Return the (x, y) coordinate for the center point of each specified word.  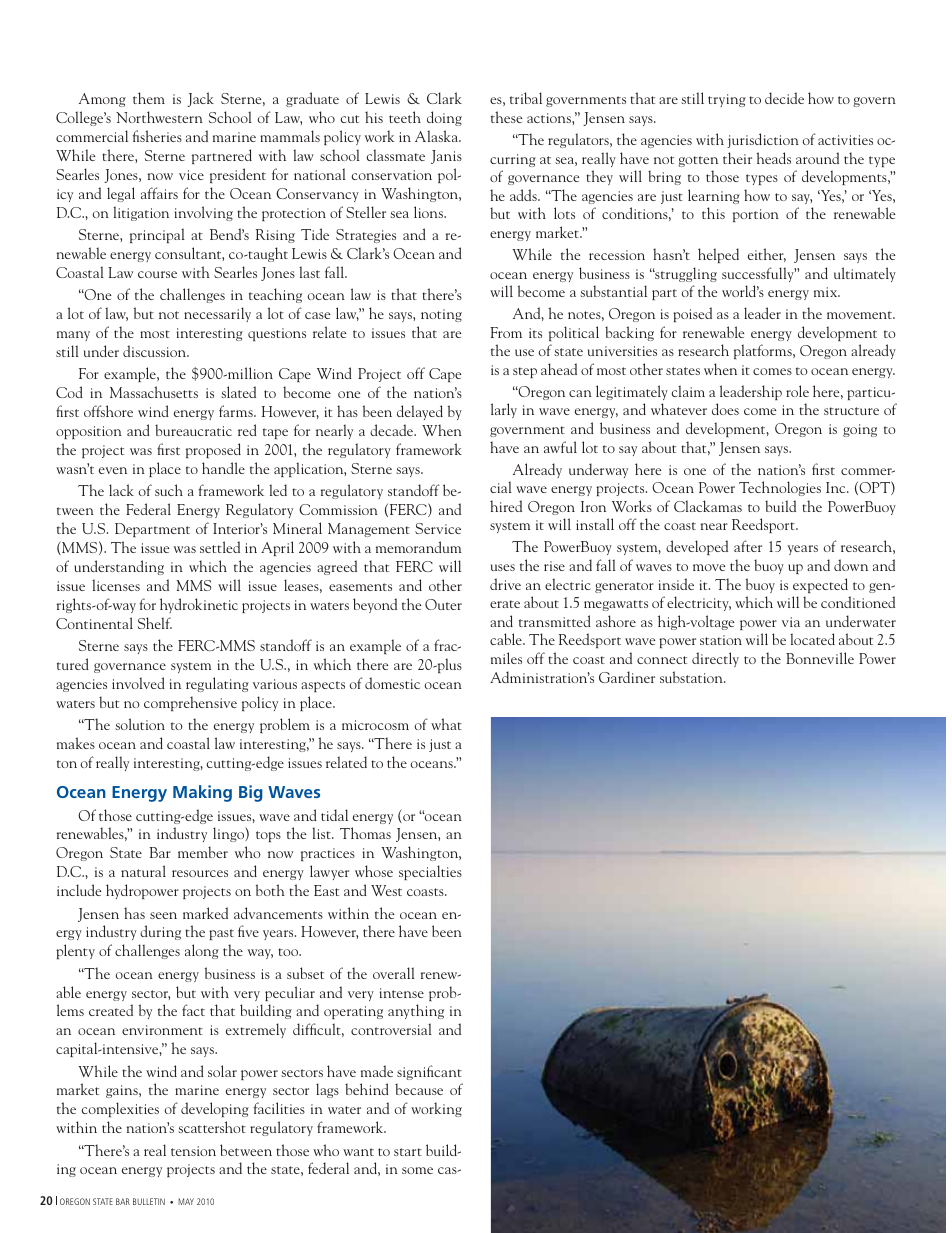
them (149, 98)
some (417, 1170)
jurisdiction (763, 140)
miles (506, 658)
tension (193, 1151)
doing (444, 118)
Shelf (155, 623)
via (791, 622)
